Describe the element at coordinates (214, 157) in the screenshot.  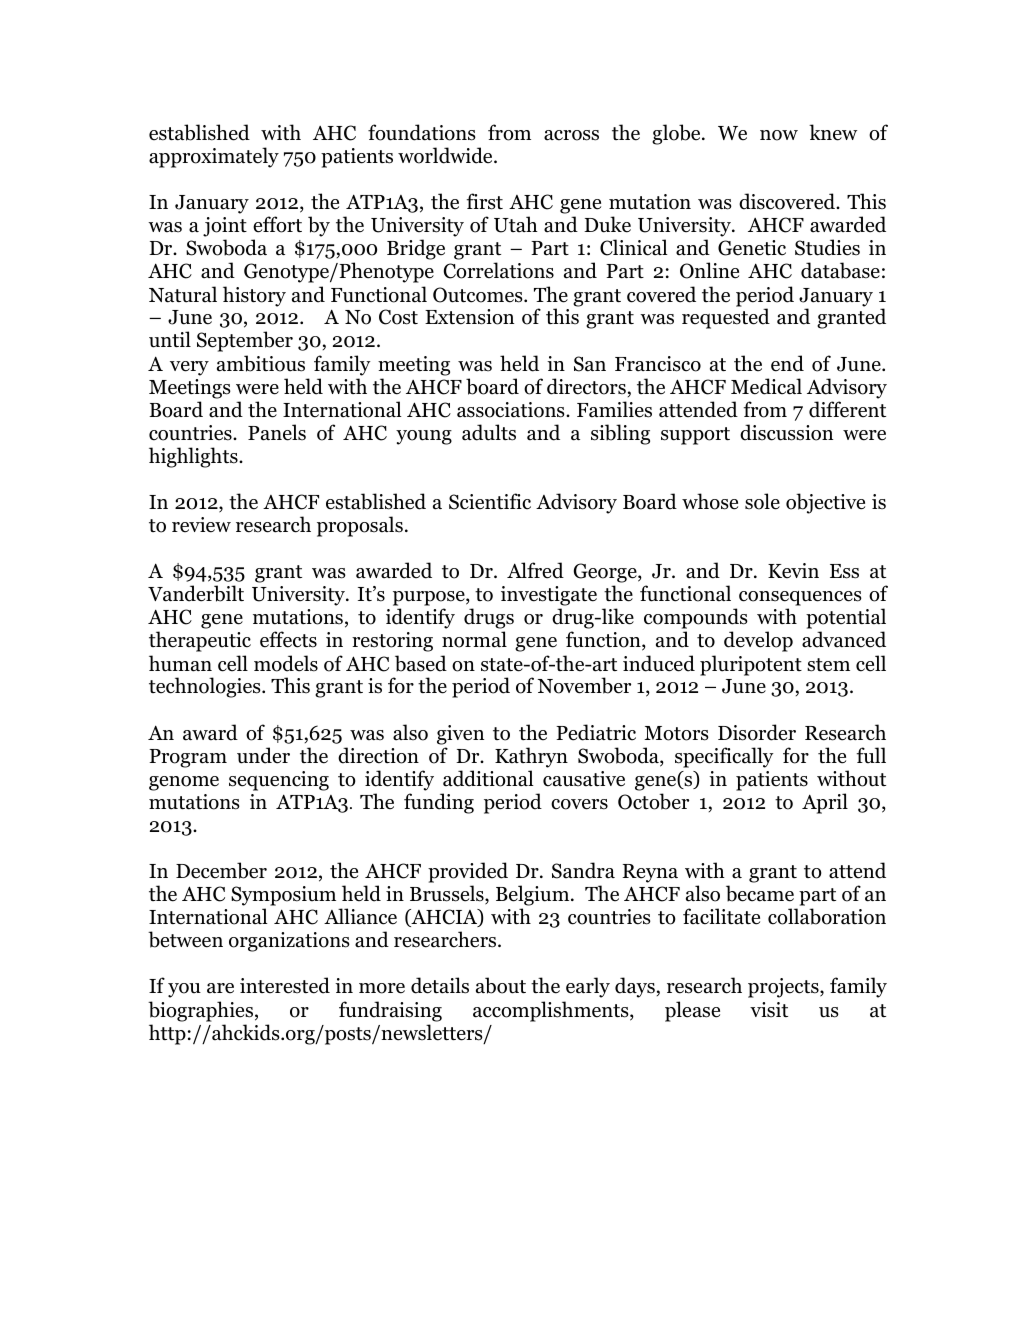
I see `approximately` at that location.
